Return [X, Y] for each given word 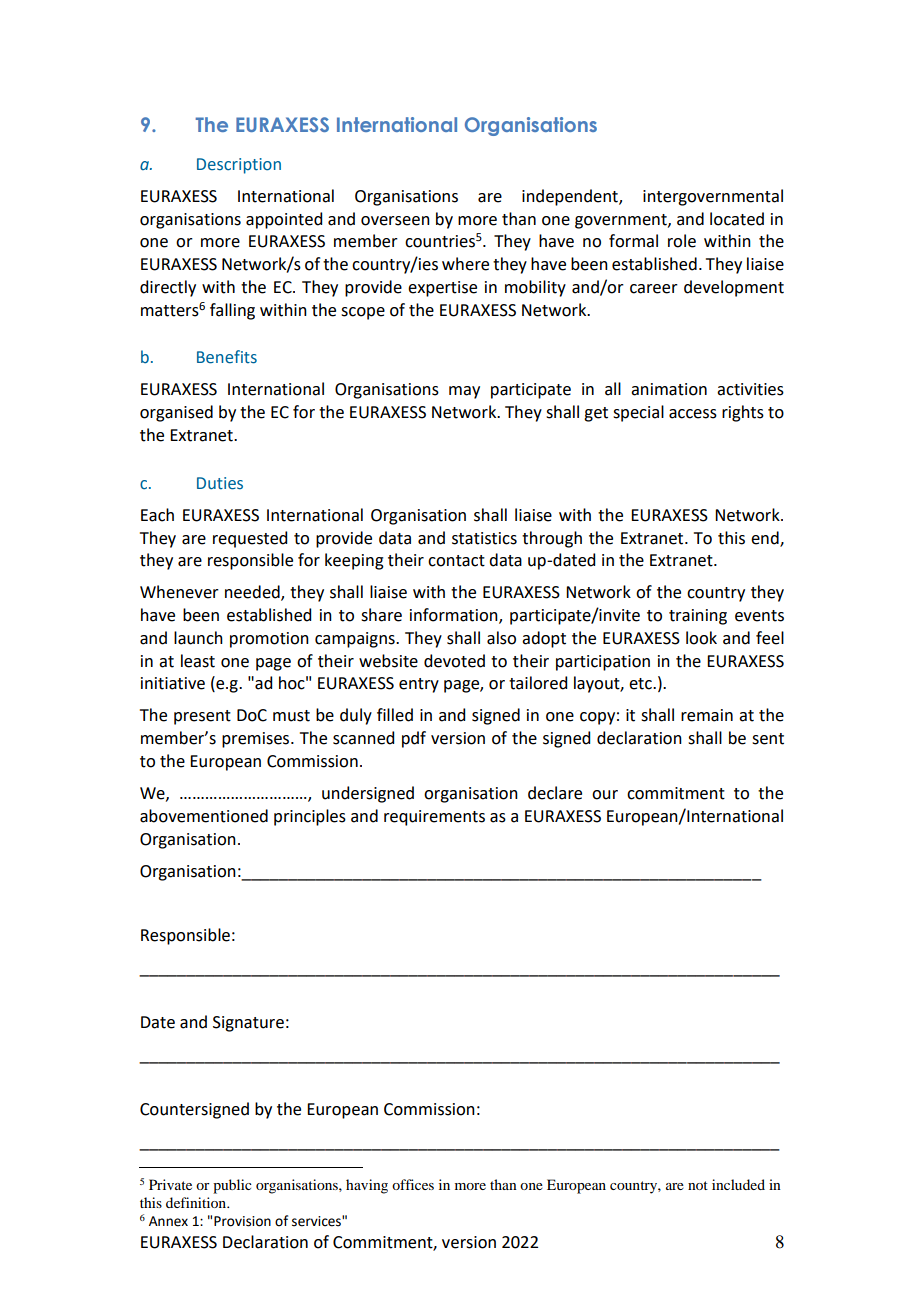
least [198, 661]
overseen [395, 221]
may [464, 392]
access [693, 414]
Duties [220, 483]
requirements [434, 818]
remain [707, 715]
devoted [454, 661]
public [232, 1186]
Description [239, 166]
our [605, 795]
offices [413, 1184]
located [737, 219]
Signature [248, 1024]
